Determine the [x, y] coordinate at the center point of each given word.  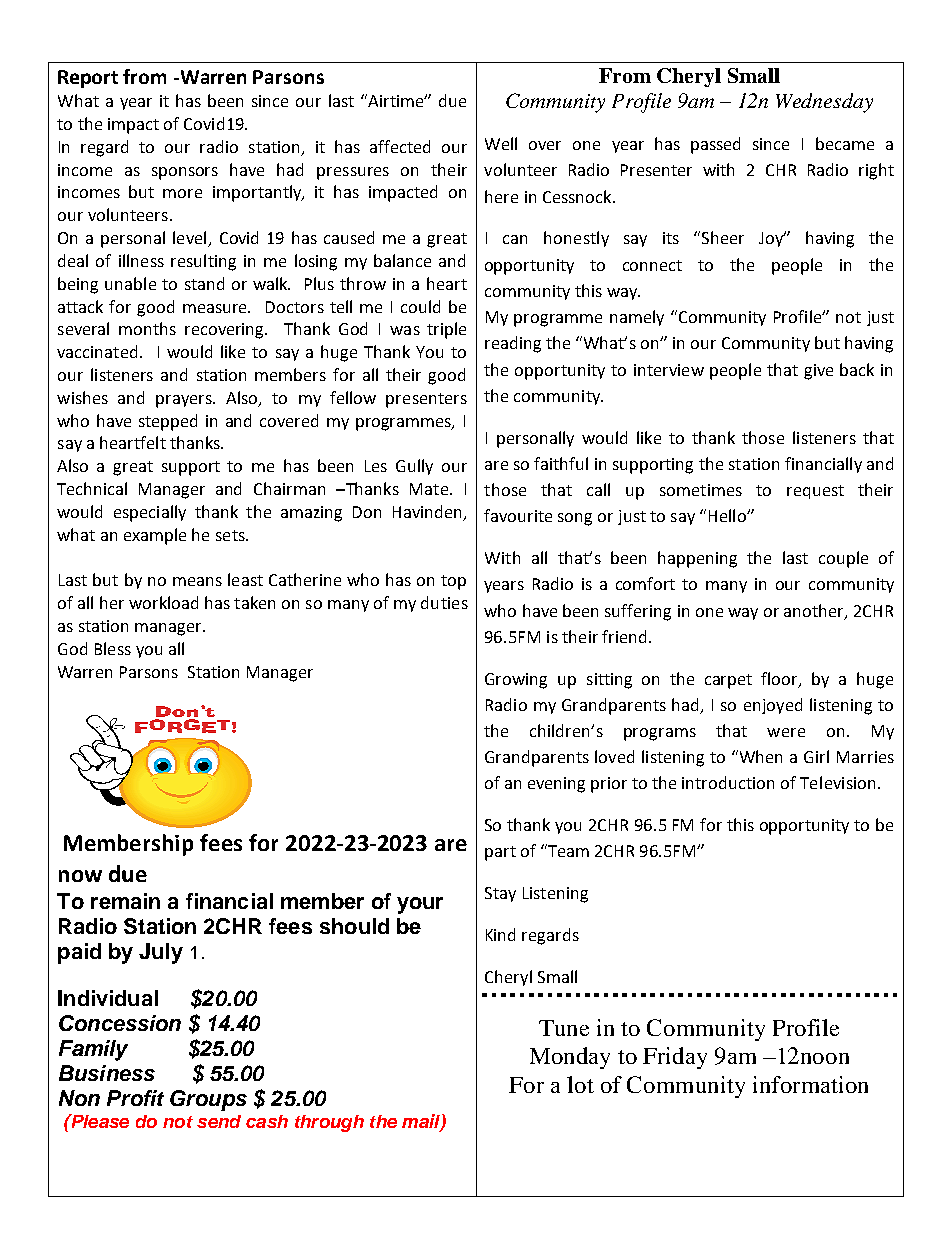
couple [843, 559]
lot [580, 1084]
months [147, 328]
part [500, 853]
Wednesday [824, 103]
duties [444, 602]
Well [501, 143]
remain [125, 901]
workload [163, 602]
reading [513, 344]
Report [88, 79]
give [818, 372]
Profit [135, 1098]
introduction [728, 782]
